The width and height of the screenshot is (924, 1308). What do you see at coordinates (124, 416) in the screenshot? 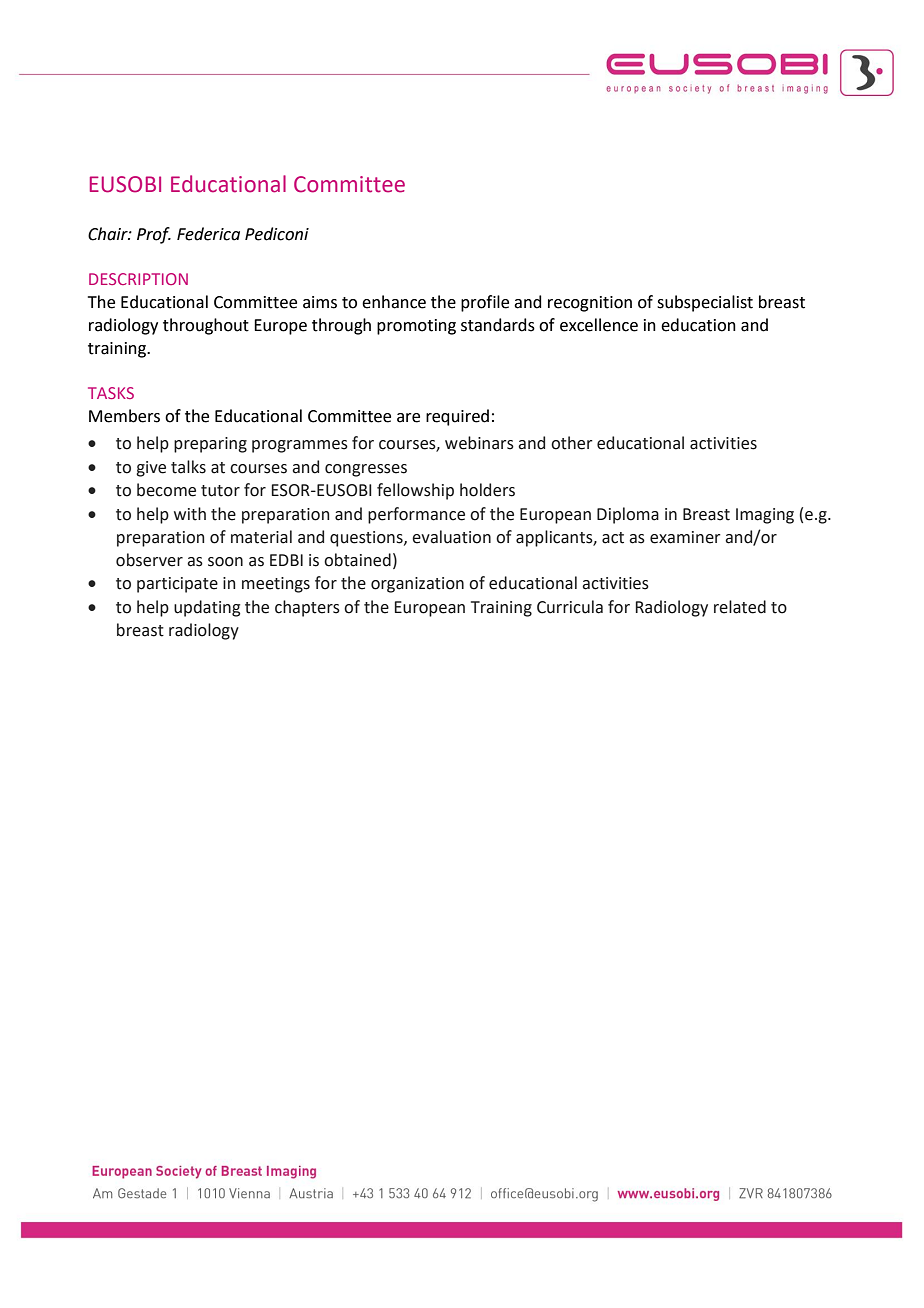
I see `Members` at bounding box center [124, 416].
